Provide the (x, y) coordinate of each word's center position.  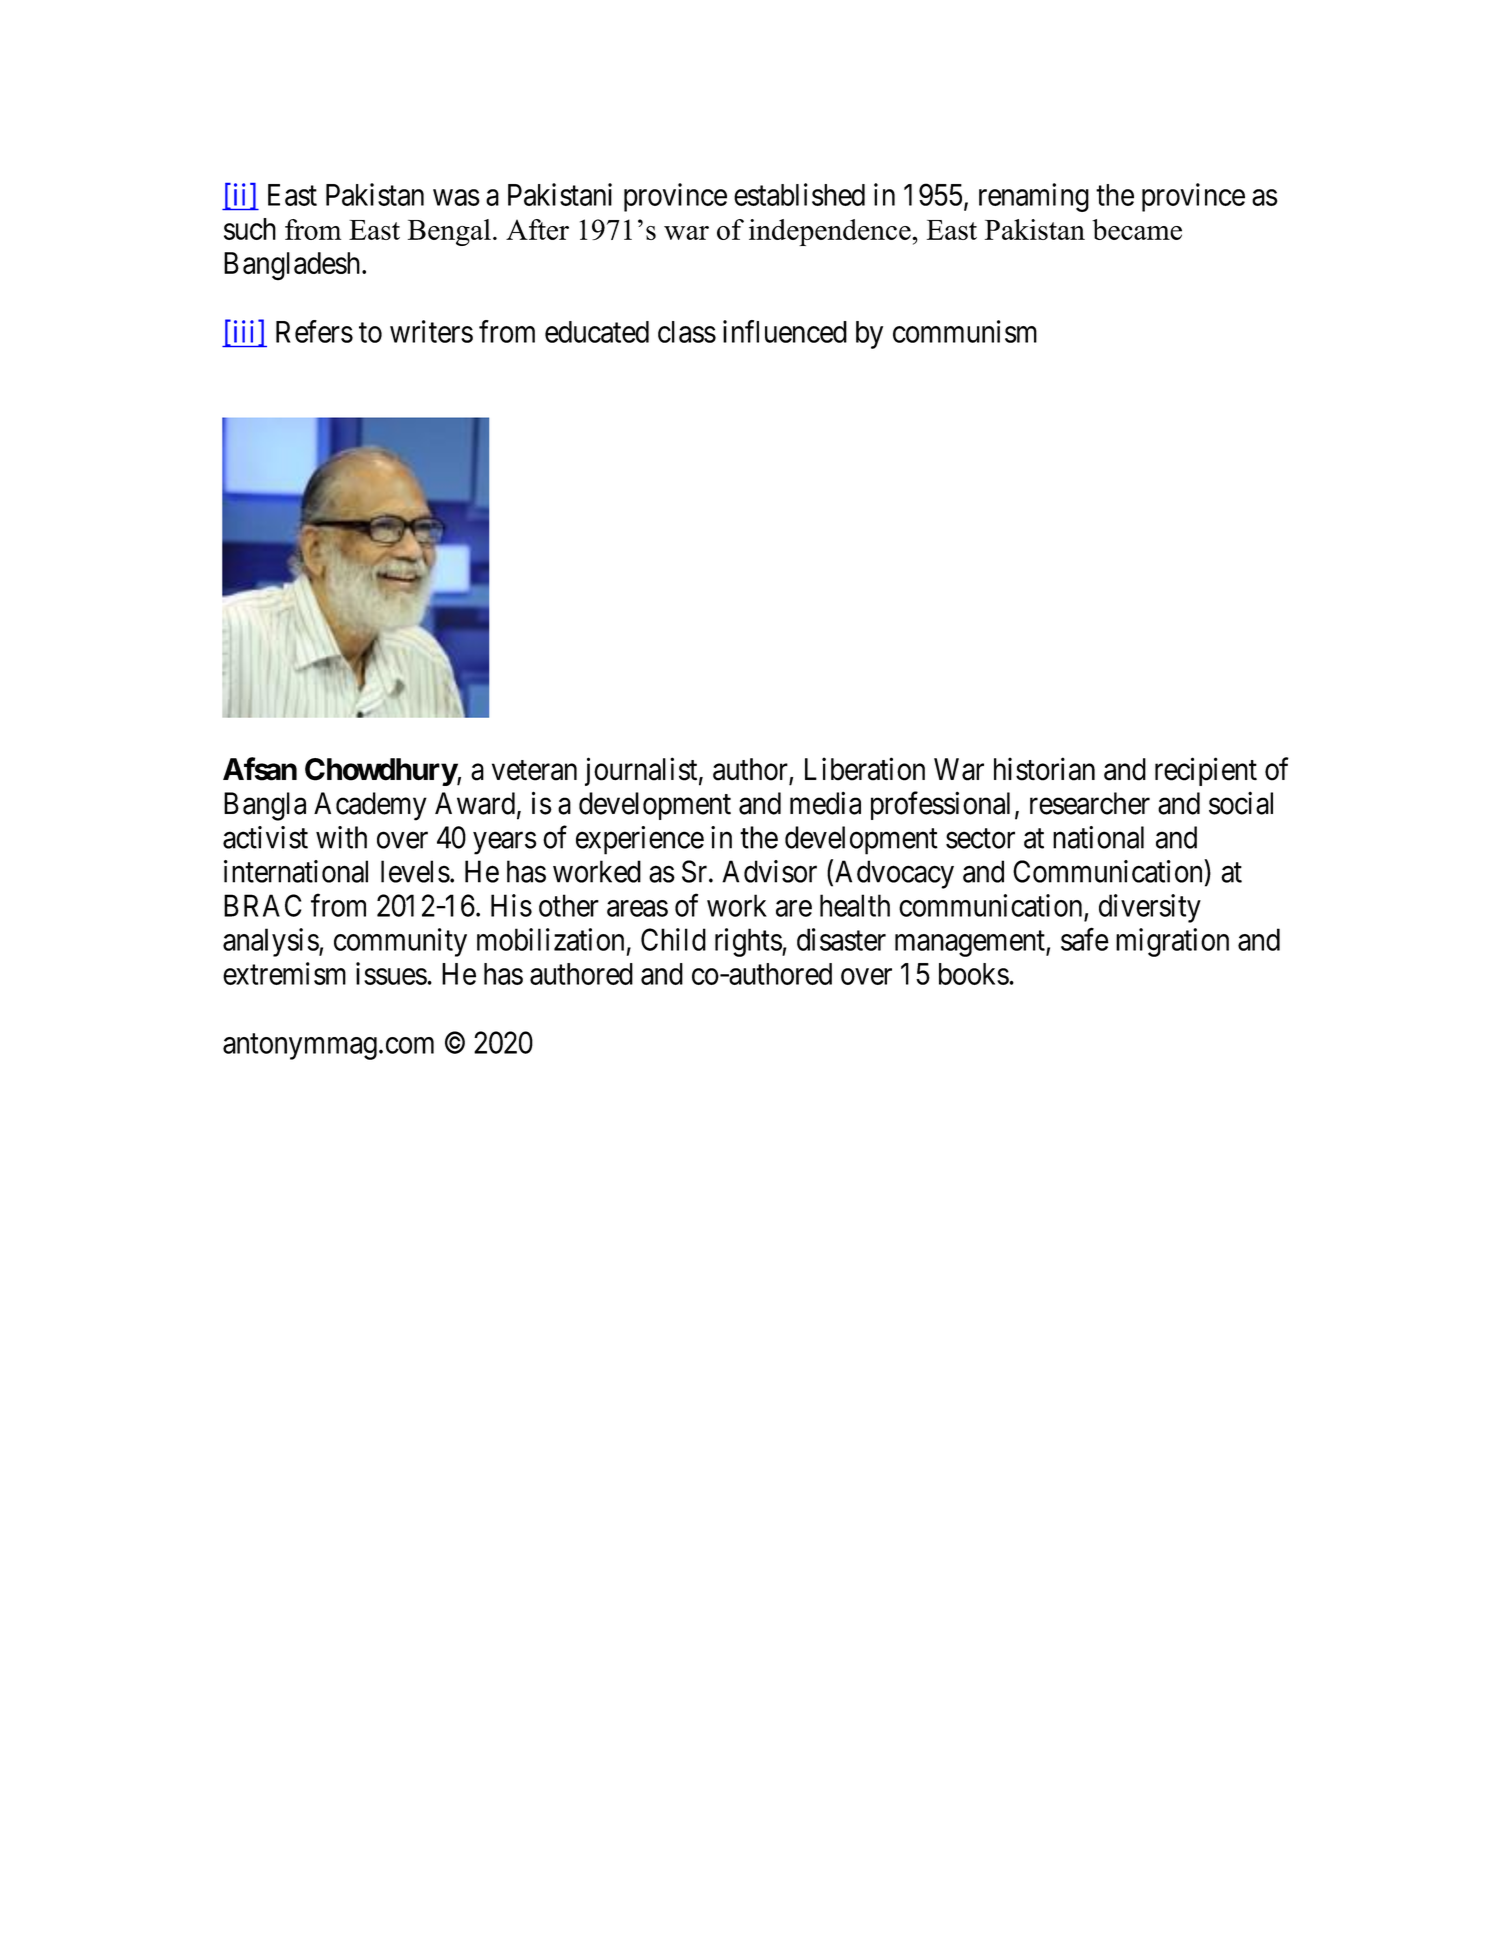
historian (1044, 769)
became (1137, 229)
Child (673, 939)
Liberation (865, 769)
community (400, 942)
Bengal (449, 232)
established (799, 194)
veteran (534, 770)
